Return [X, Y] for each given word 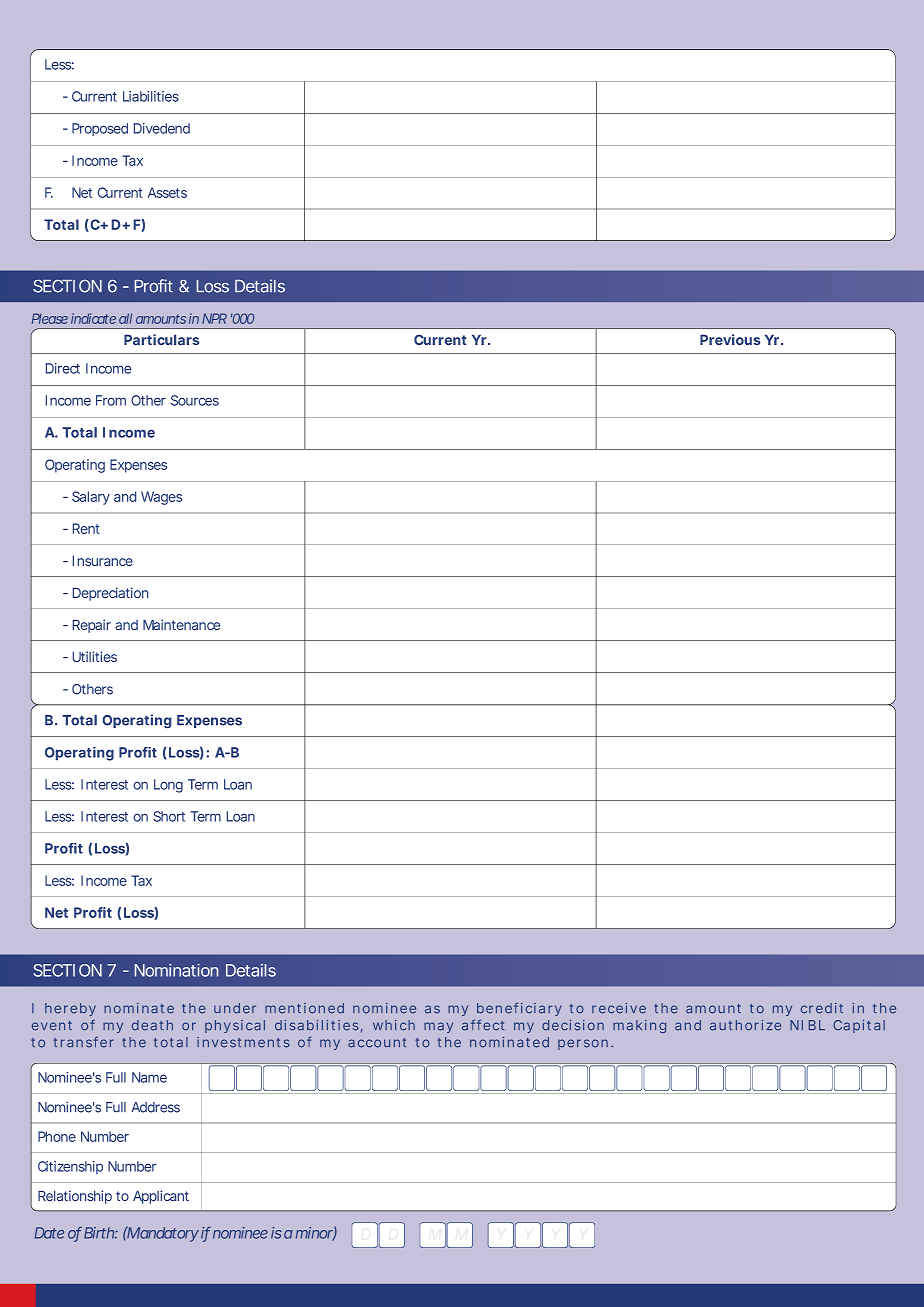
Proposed [100, 129]
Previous [730, 339]
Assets [167, 192]
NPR [214, 318]
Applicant [161, 1197]
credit [822, 1008]
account [377, 1043]
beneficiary [519, 1009]
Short [169, 816]
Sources [195, 400]
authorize [745, 1025]
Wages [161, 498]
